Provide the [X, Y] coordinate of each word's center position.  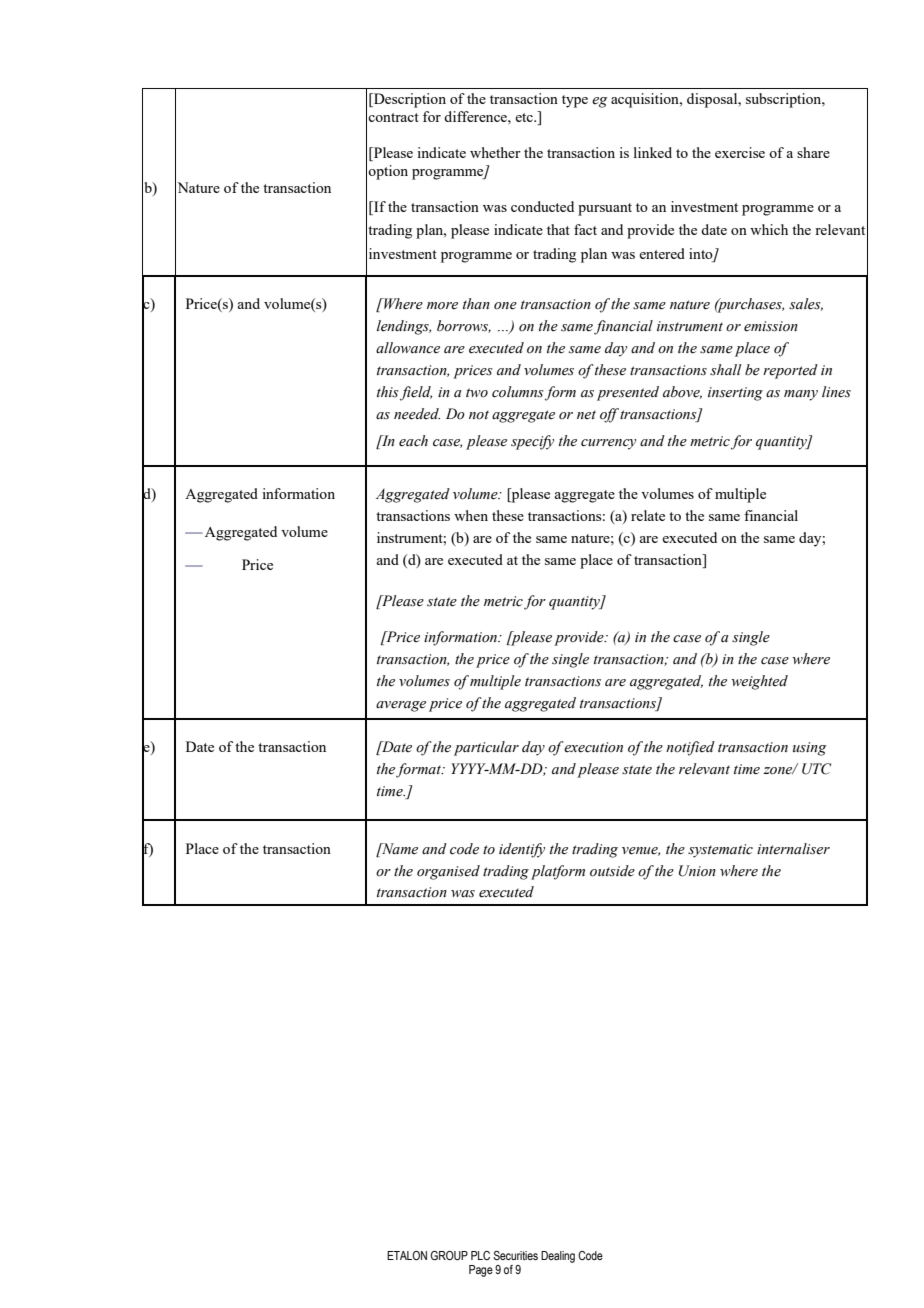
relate [648, 515]
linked [653, 152]
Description [409, 100]
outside [612, 871]
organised [448, 872]
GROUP [449, 1255]
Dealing [558, 1257]
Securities [515, 1255]
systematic [720, 851]
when [471, 515]
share [813, 152]
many [801, 395]
